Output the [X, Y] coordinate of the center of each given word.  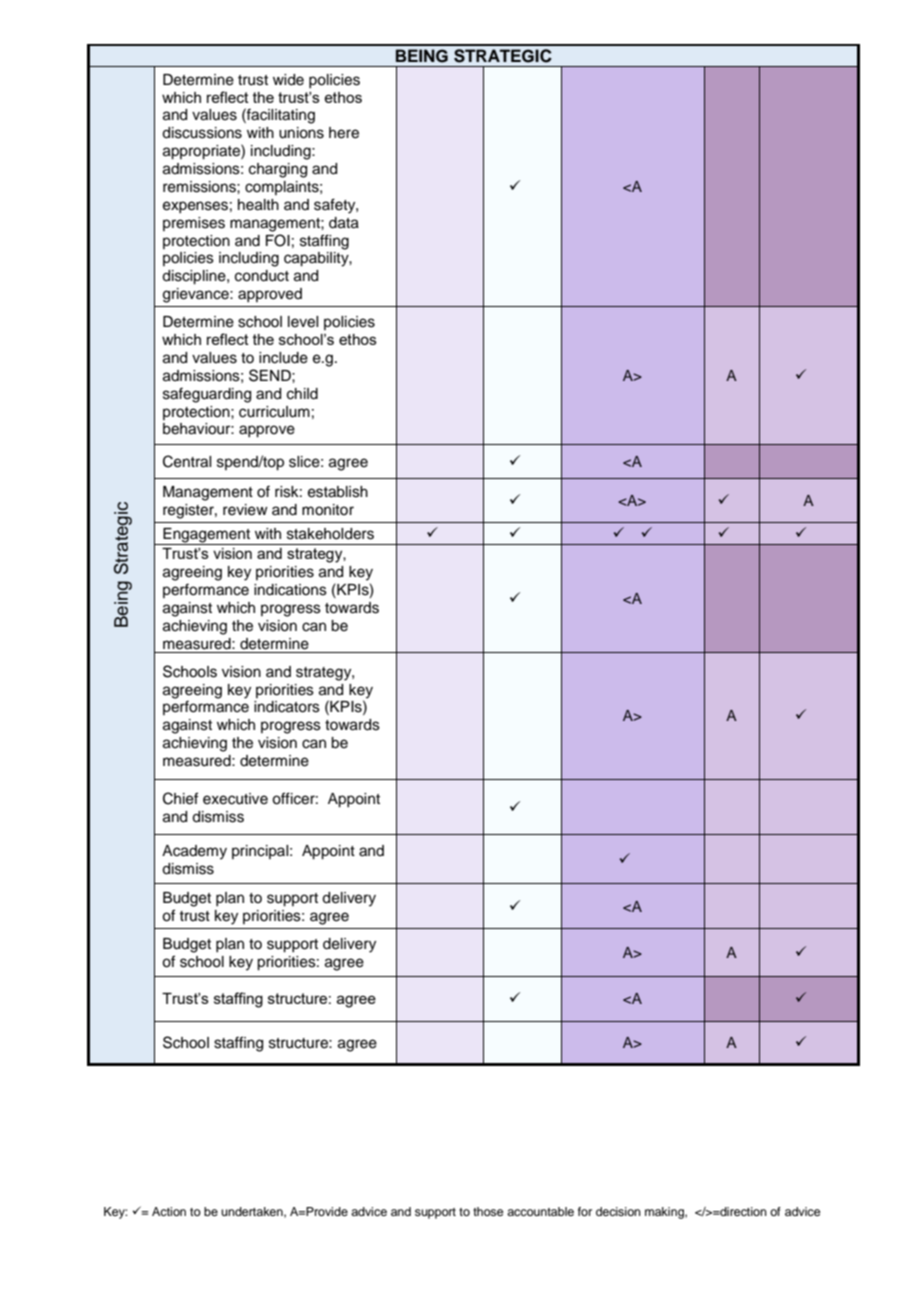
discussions [202, 133]
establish [338, 492]
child [302, 394]
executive [235, 799]
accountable [540, 1211]
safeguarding [207, 395]
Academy [194, 852]
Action [169, 1211]
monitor [328, 510]
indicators [287, 707]
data [344, 223]
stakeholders [330, 534]
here [344, 133]
